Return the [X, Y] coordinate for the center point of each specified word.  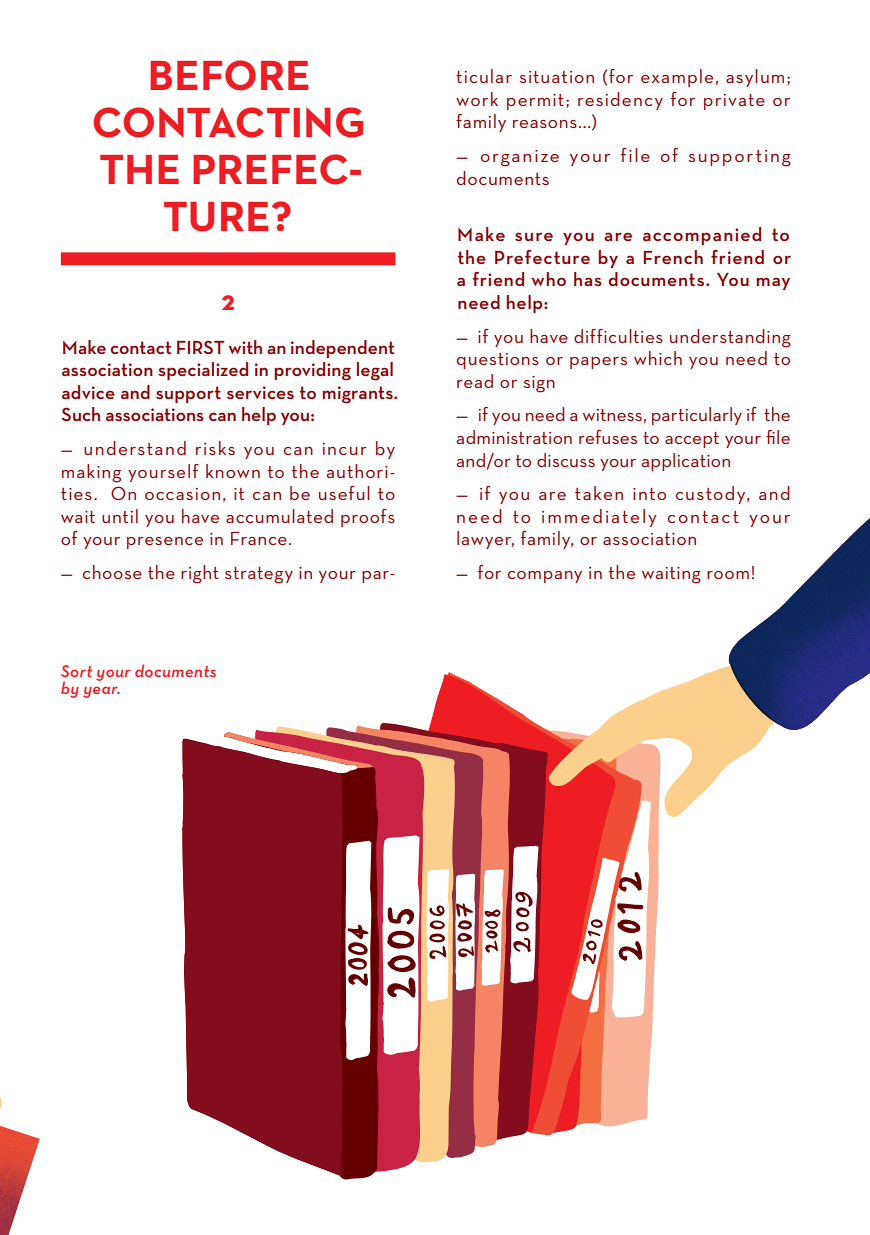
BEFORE [229, 75]
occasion [182, 494]
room [728, 575]
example [677, 78]
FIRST [200, 347]
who [549, 279]
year [101, 692]
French [673, 257]
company [545, 577]
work [477, 99]
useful [344, 493]
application [686, 462]
